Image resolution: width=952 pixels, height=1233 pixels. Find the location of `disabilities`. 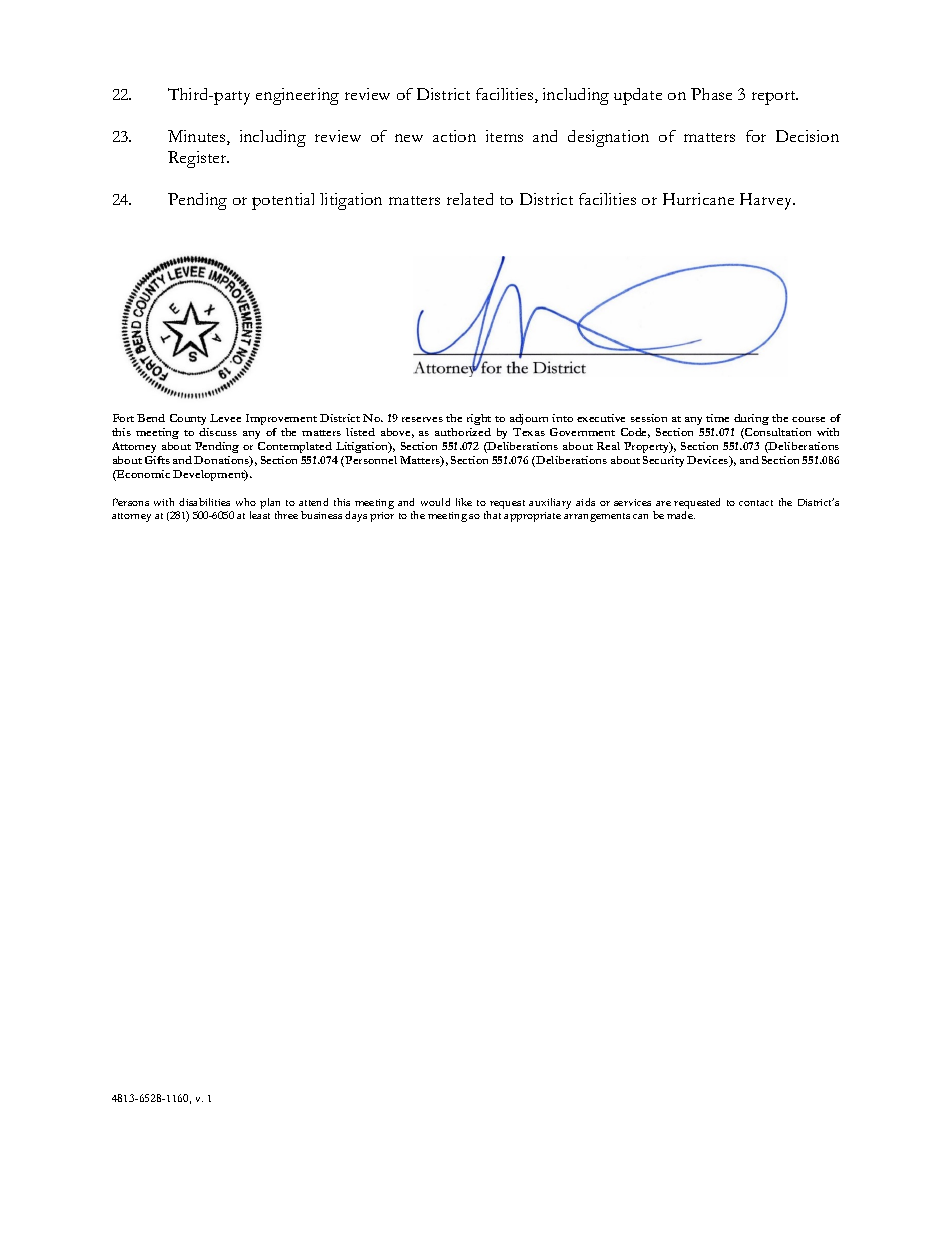

disabilities is located at coordinates (204, 502).
